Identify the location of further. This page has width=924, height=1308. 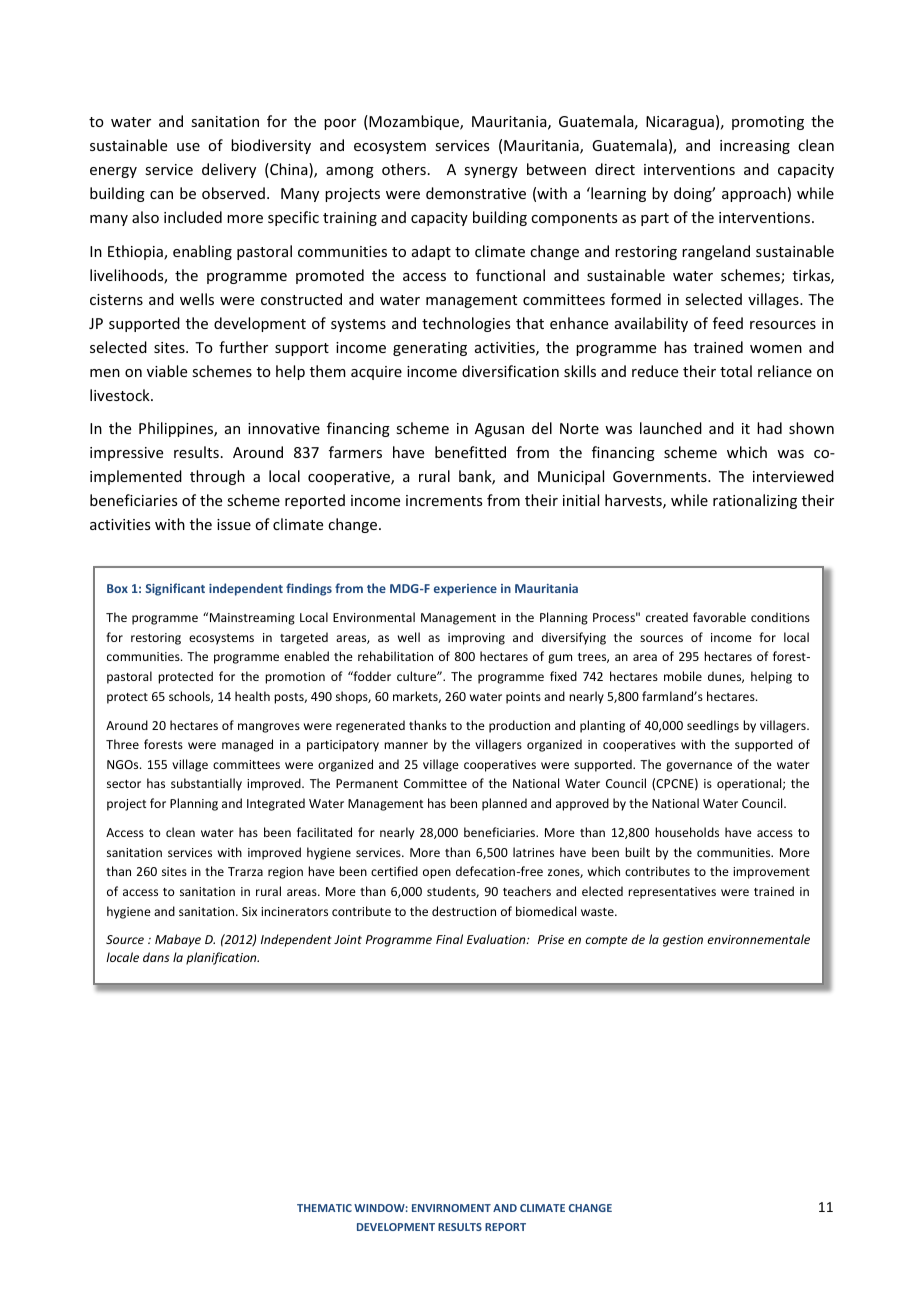
(243, 347).
